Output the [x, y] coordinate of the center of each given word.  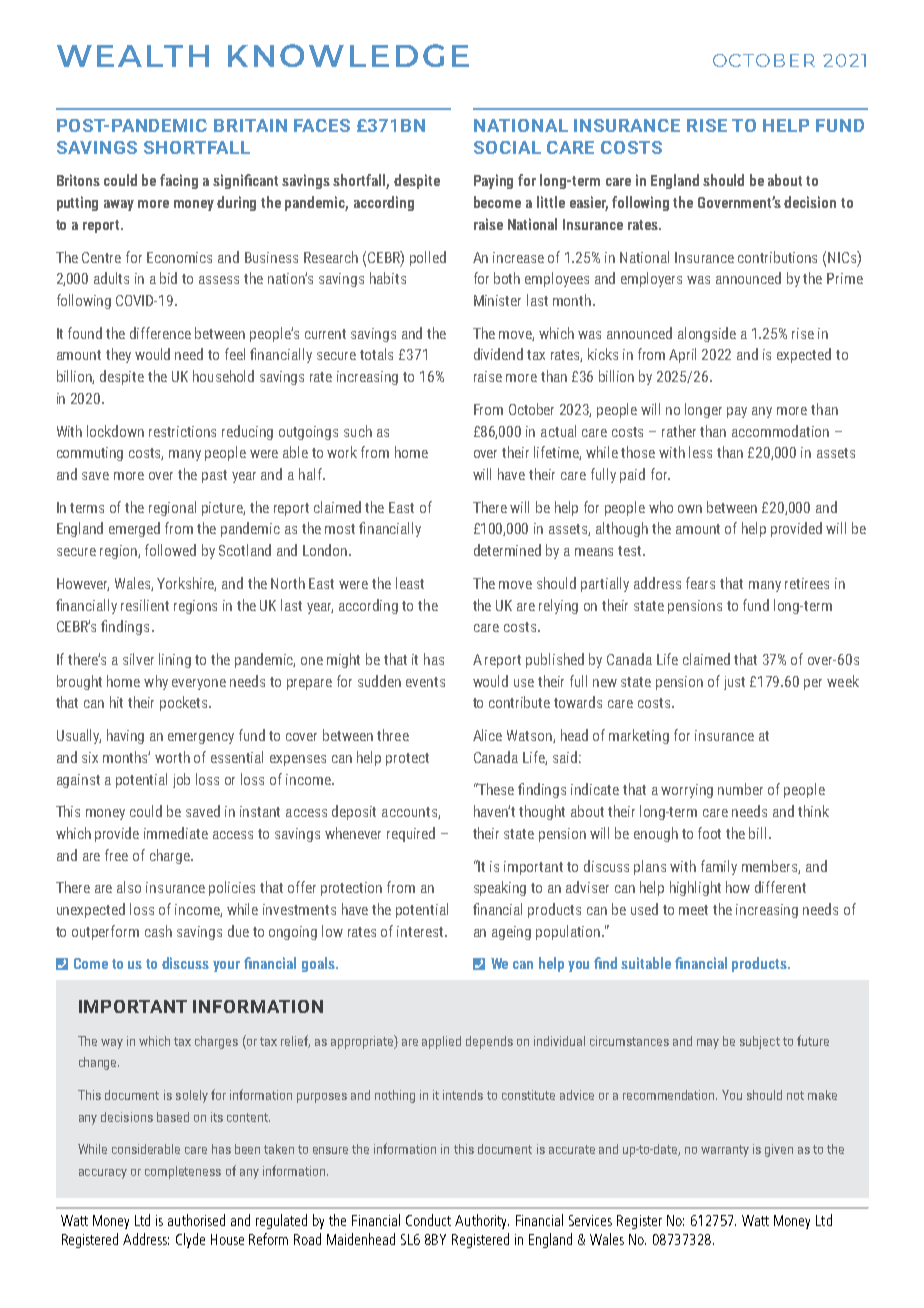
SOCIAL [507, 147]
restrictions [182, 431]
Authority [482, 1221]
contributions [777, 257]
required [411, 834]
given [779, 1150]
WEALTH [133, 56]
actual [558, 431]
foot [709, 833]
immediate [176, 833]
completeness [183, 1172]
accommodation [780, 431]
